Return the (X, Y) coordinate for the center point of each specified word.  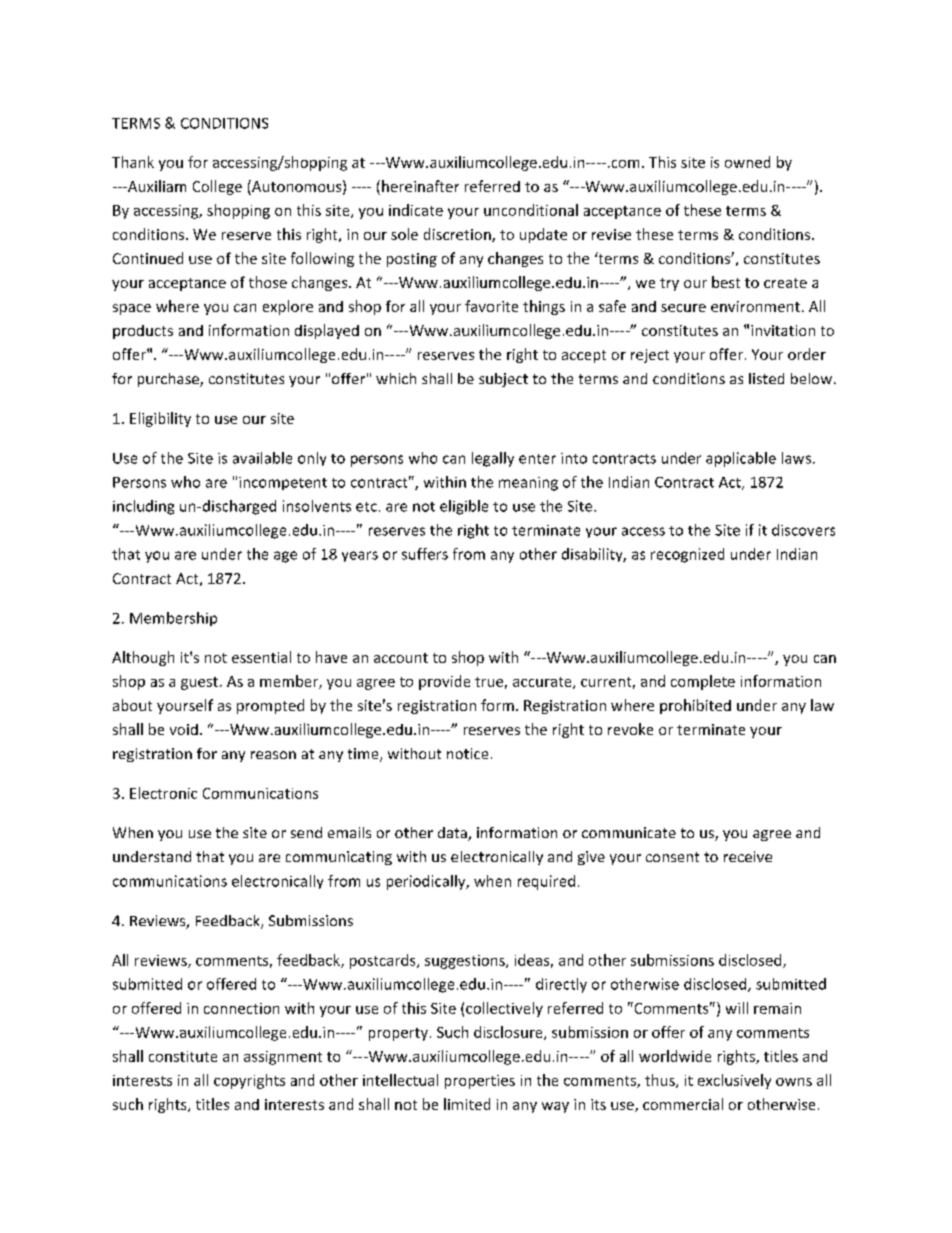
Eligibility (160, 419)
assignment (283, 1058)
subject (503, 380)
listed (766, 378)
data (453, 834)
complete (703, 682)
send (306, 832)
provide (444, 682)
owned (747, 162)
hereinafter (420, 186)
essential (261, 657)
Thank (133, 162)
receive (748, 856)
